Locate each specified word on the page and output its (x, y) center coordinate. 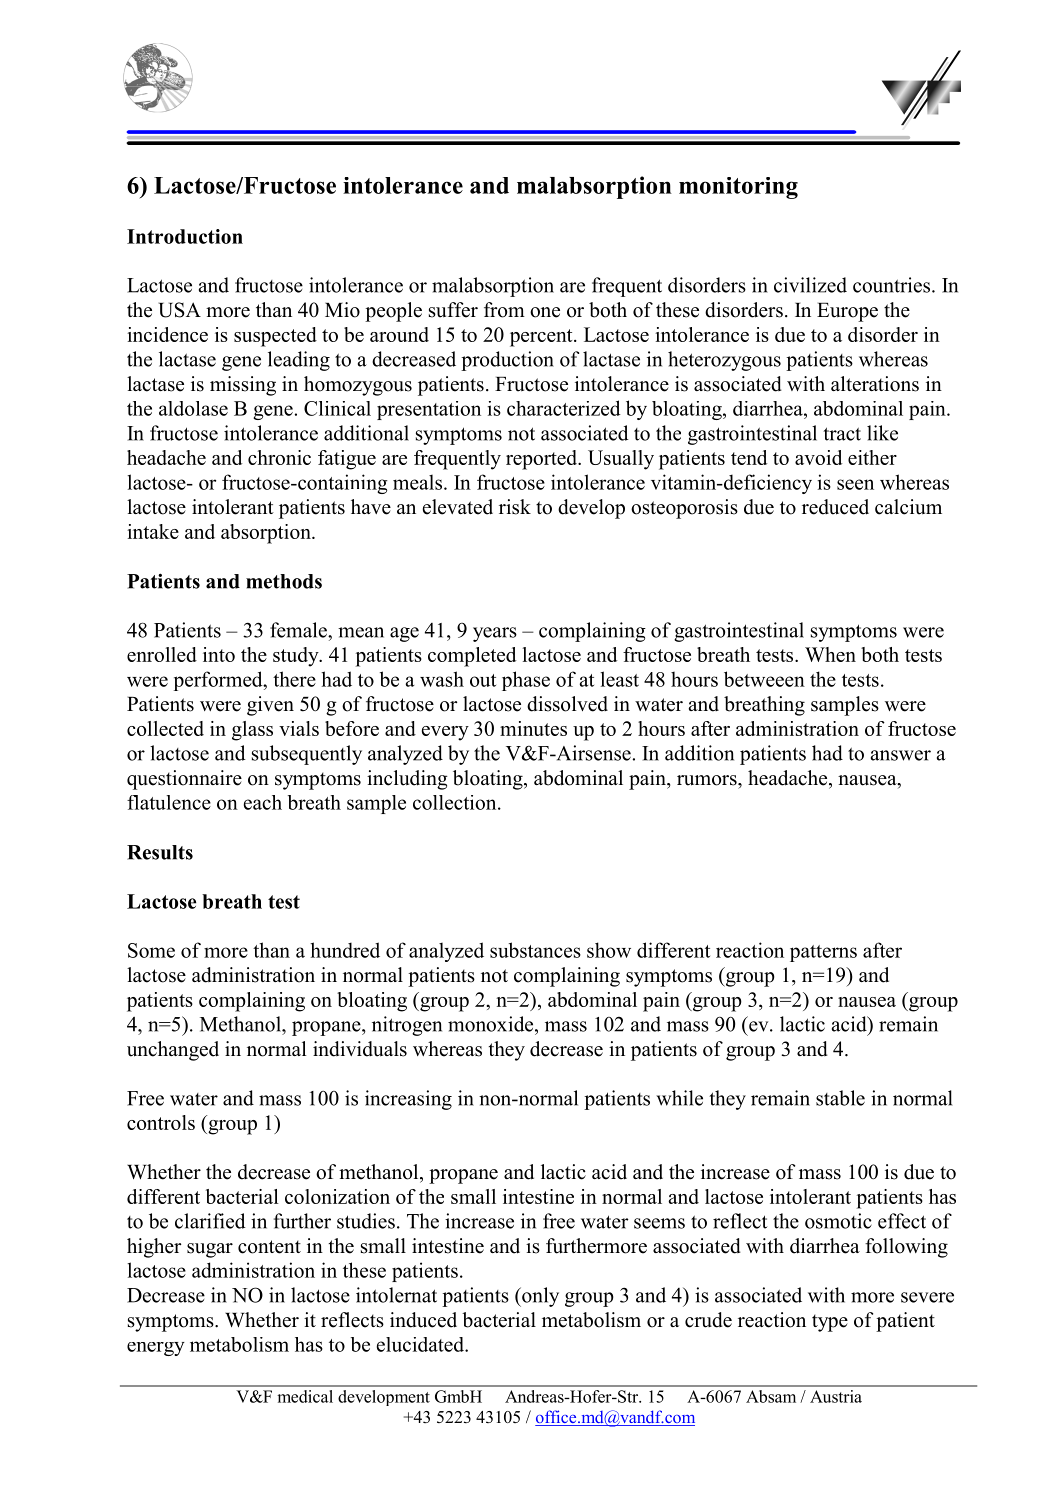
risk (515, 507)
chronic (279, 457)
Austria (836, 1396)
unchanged (173, 1051)
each (263, 802)
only (539, 1297)
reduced (835, 507)
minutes (533, 728)
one (545, 312)
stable (840, 1098)
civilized (810, 285)
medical (305, 1396)
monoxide (492, 1024)
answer (901, 755)
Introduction (185, 236)
